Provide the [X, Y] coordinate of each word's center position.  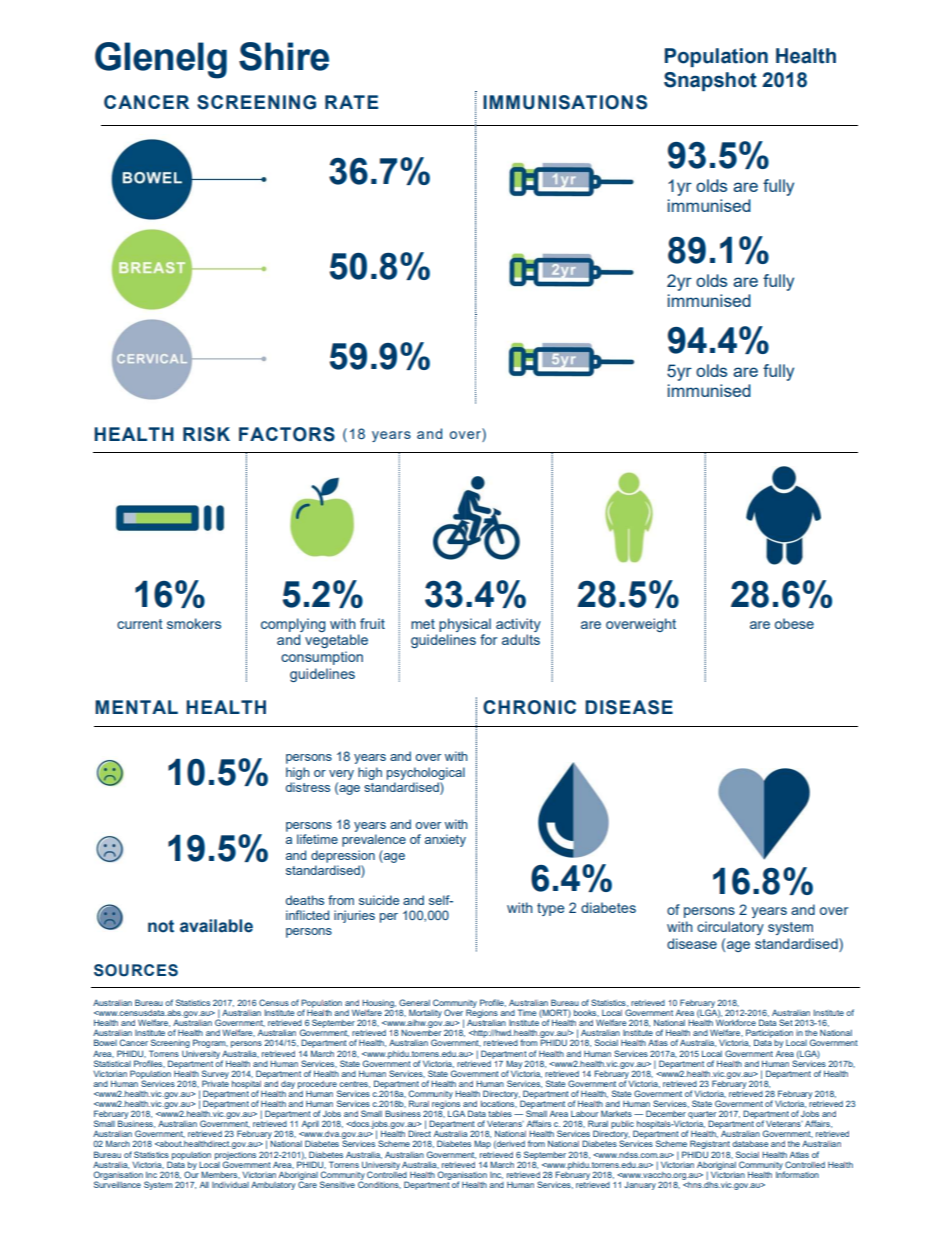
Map [482, 1144]
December [666, 1113]
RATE [351, 102]
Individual [230, 1185]
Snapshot [710, 81]
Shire [284, 56]
